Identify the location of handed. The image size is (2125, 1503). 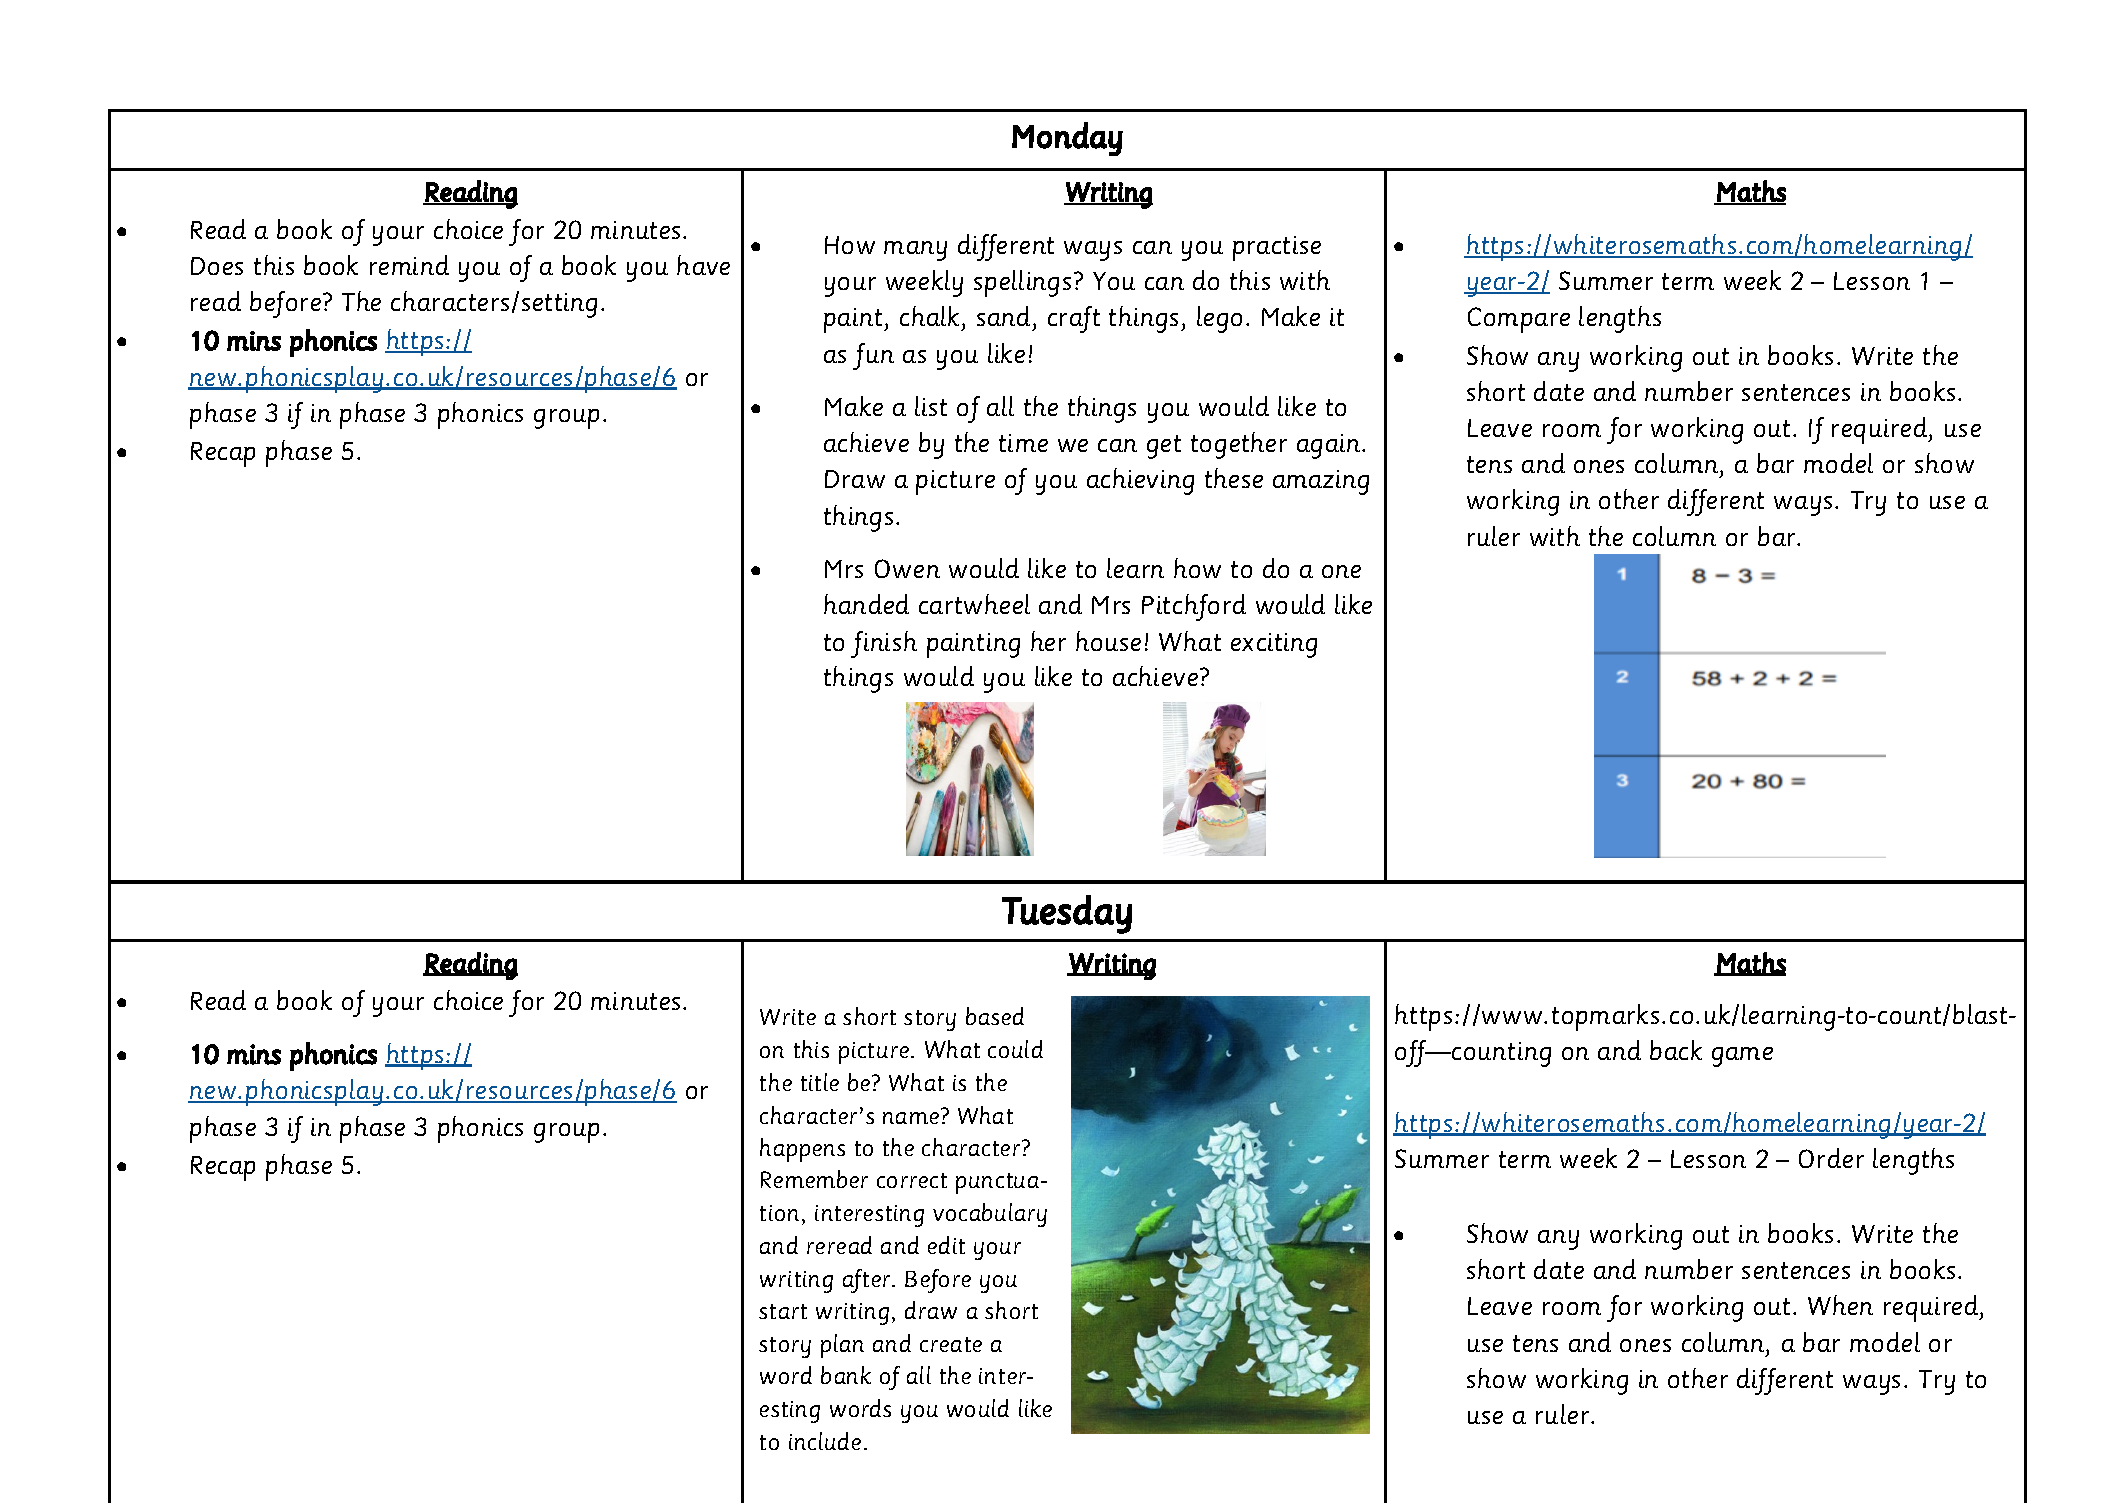
(866, 604).
